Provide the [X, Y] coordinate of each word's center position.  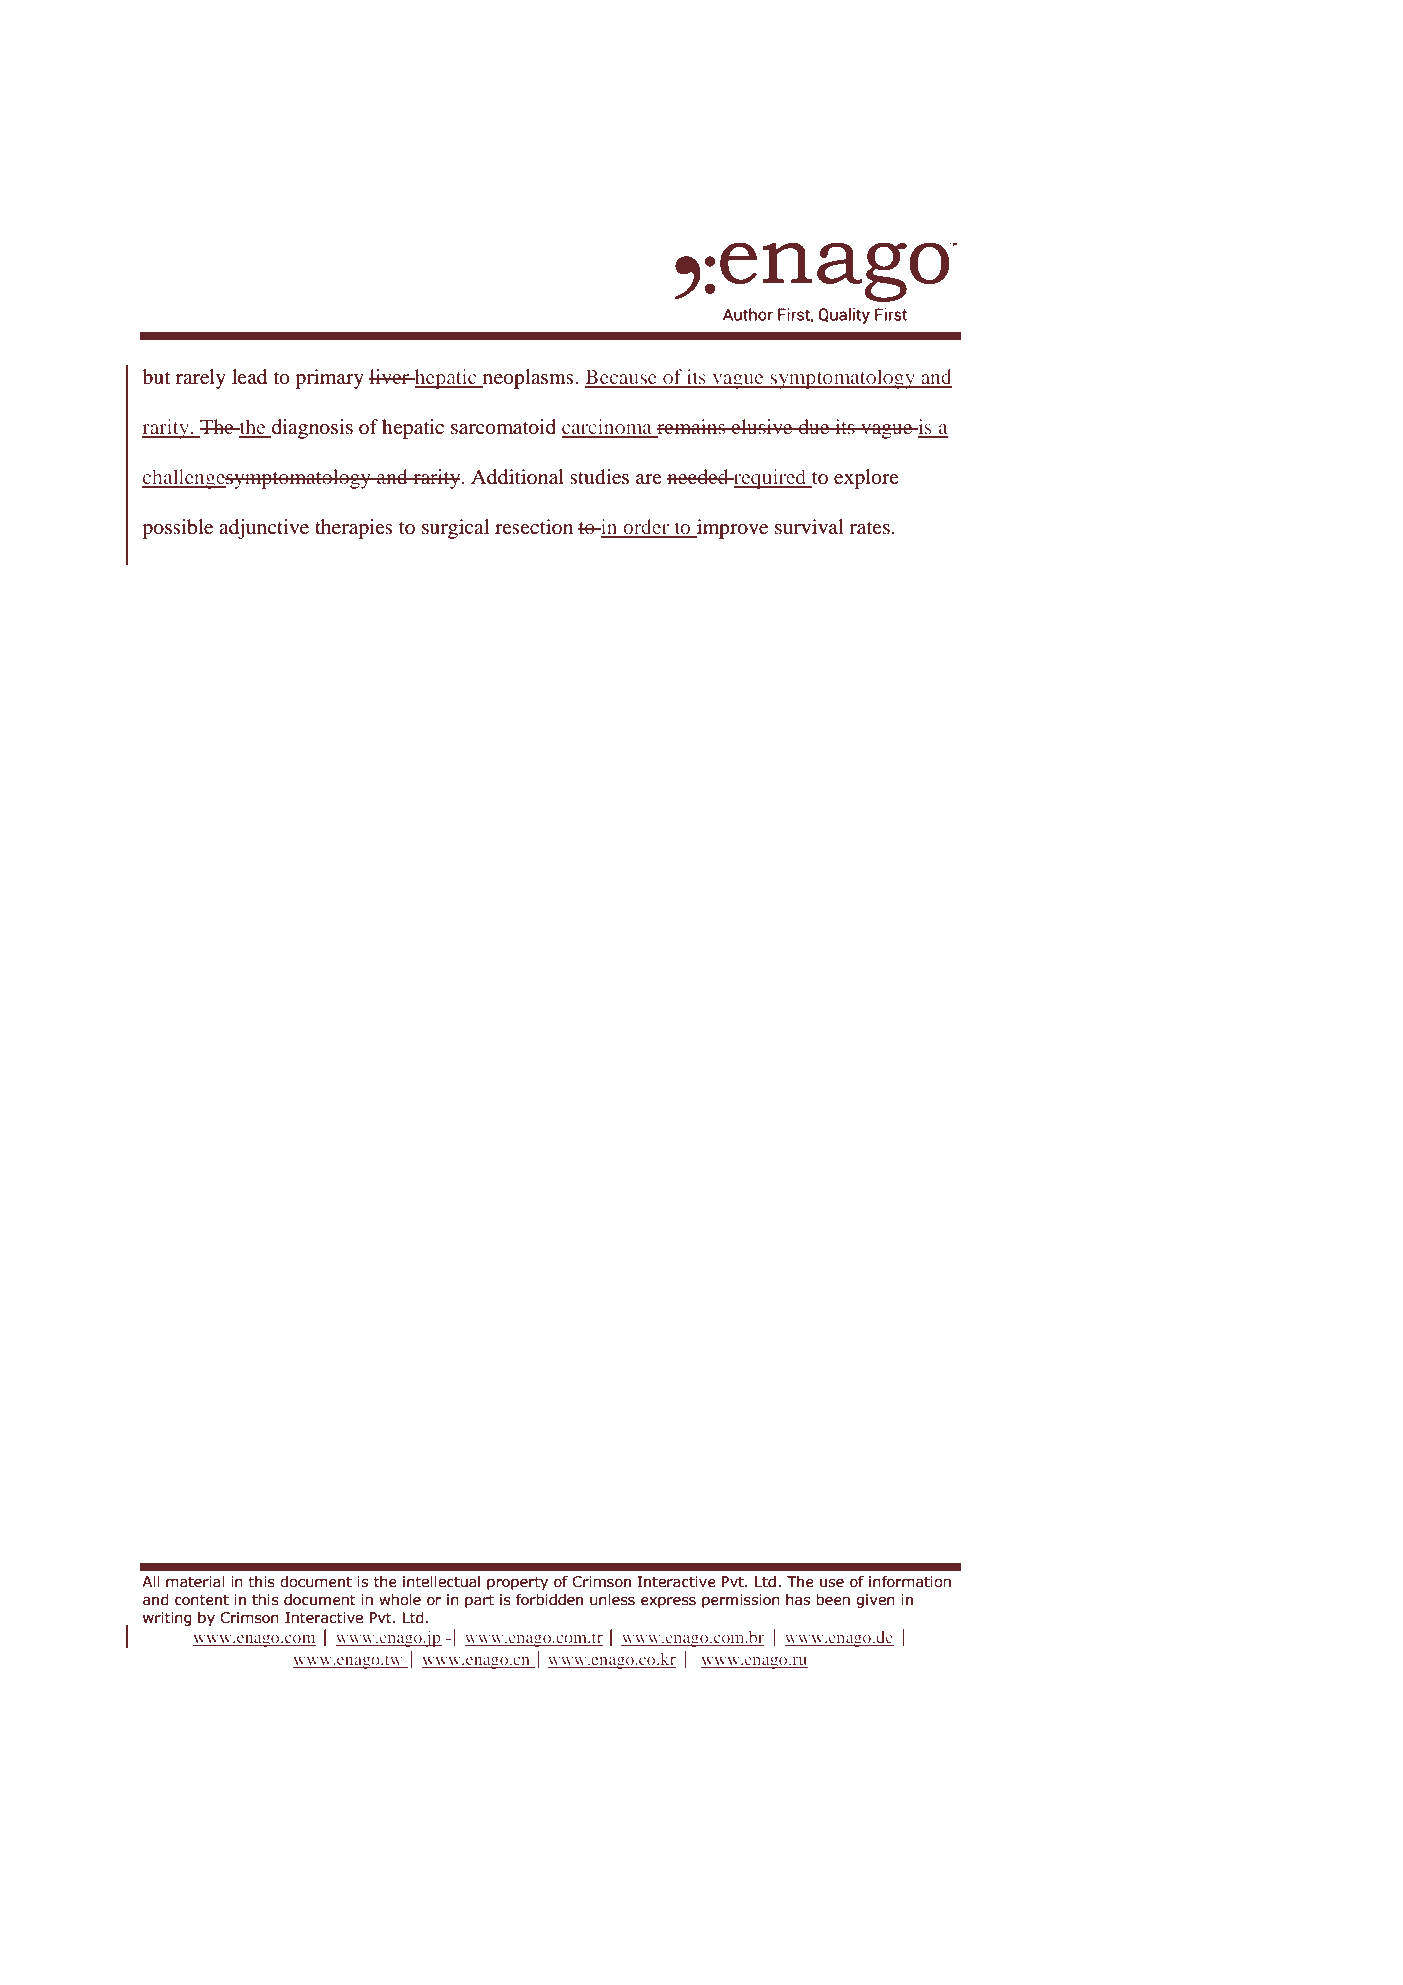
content [202, 1600]
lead [249, 377]
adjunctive [264, 529]
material [195, 1582]
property [517, 1583]
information [910, 1582]
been [833, 1600]
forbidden [549, 1600]
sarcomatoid [503, 427]
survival [809, 526]
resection [534, 526]
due [814, 426]
